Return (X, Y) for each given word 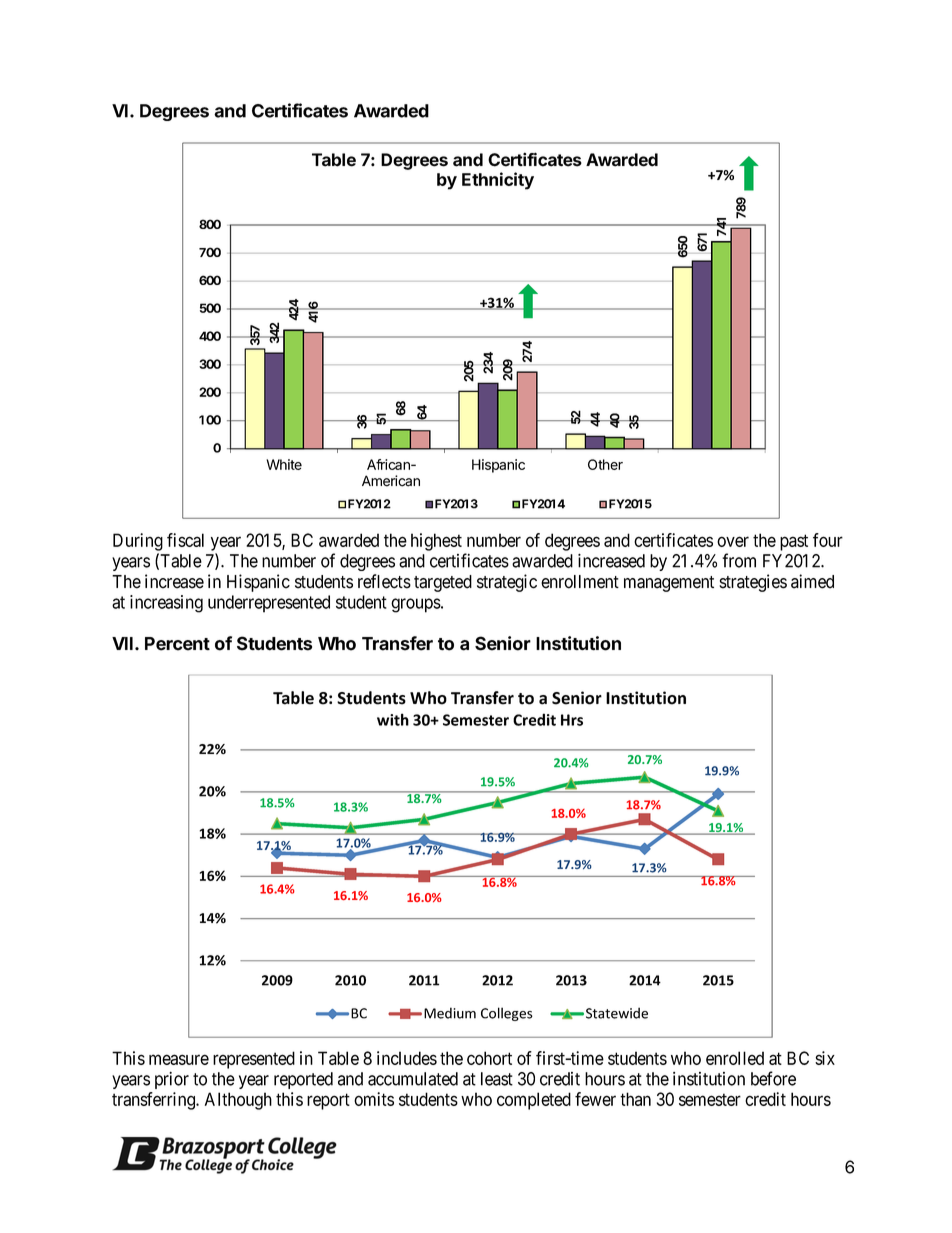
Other (605, 464)
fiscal (185, 540)
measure (179, 1059)
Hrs (572, 720)
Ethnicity (498, 181)
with (393, 719)
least (497, 1079)
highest (436, 542)
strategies (753, 583)
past (794, 542)
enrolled (735, 1058)
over (733, 541)
